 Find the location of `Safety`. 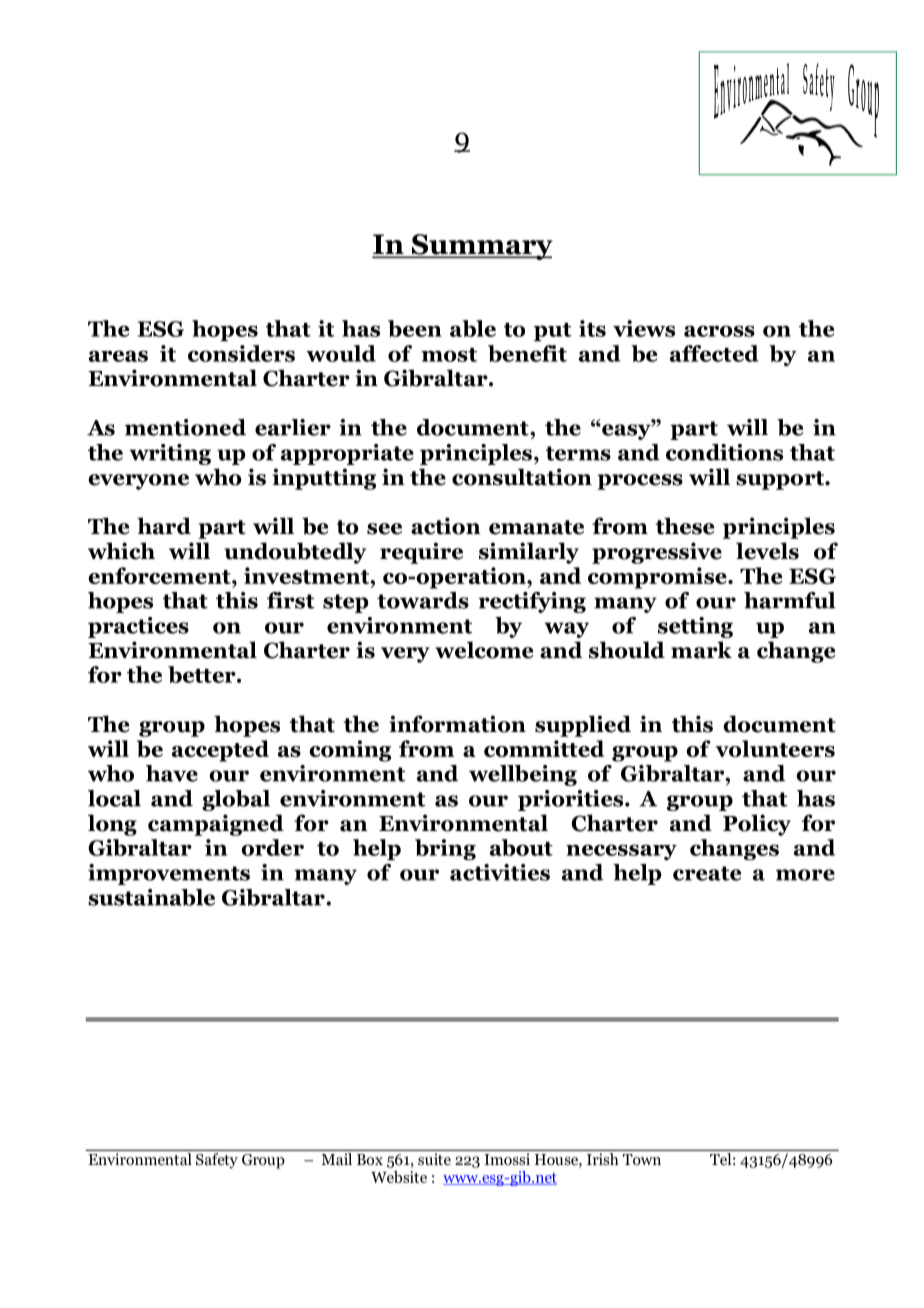

Safety is located at coordinates (217, 1161).
